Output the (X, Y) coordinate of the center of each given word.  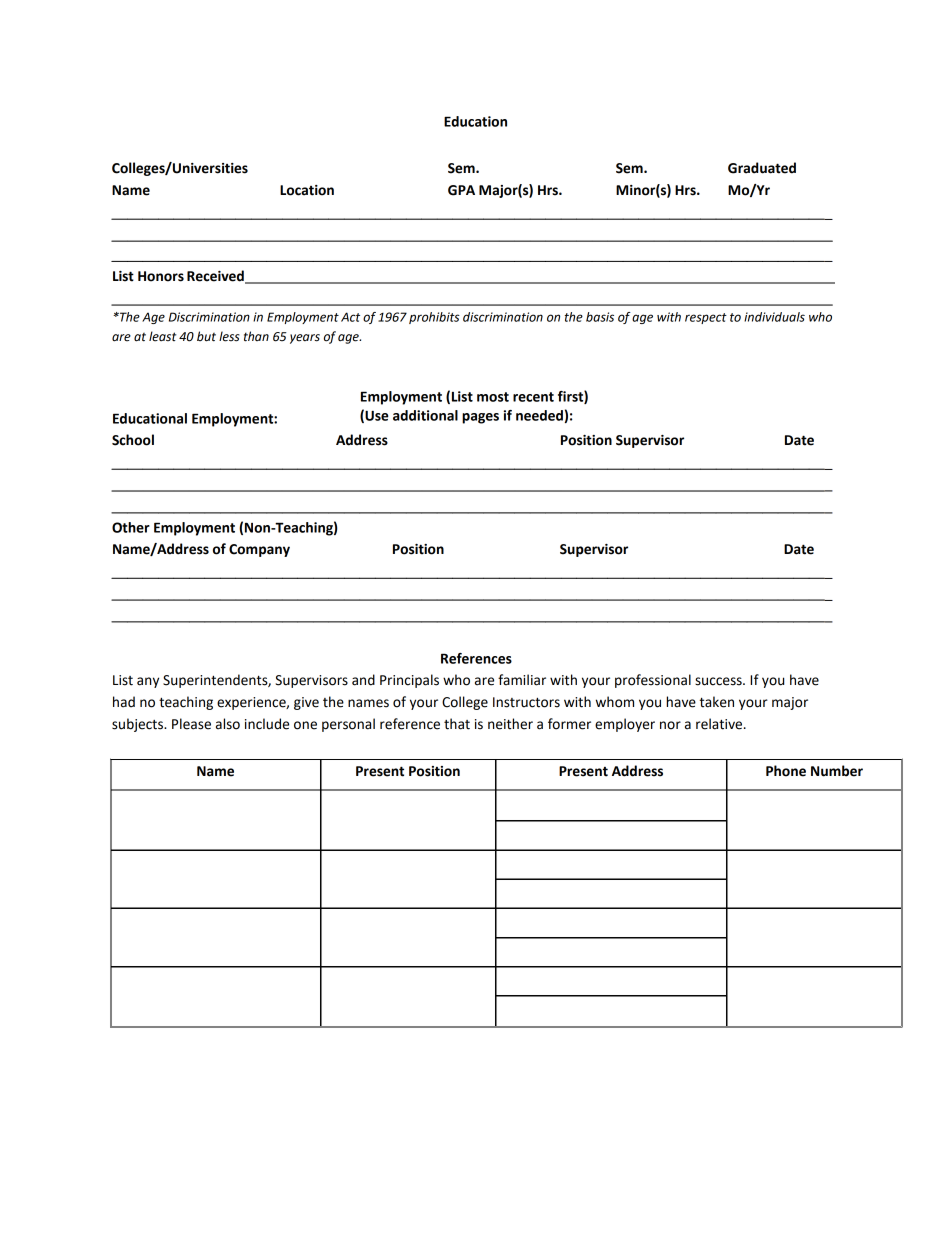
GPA (461, 190)
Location (307, 190)
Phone (786, 771)
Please (191, 724)
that (457, 724)
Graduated (762, 168)
